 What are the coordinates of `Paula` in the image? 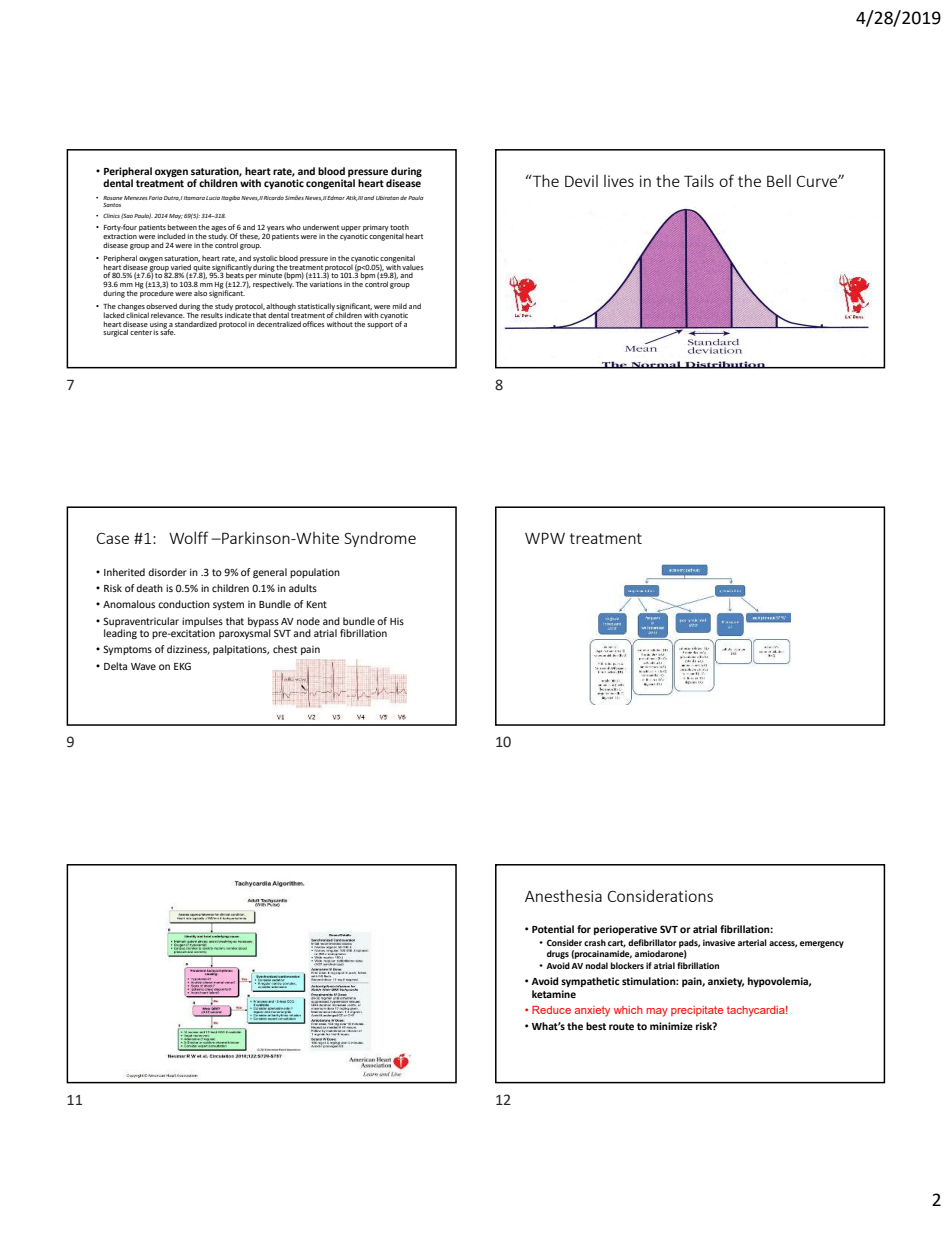 It's located at (416, 198).
